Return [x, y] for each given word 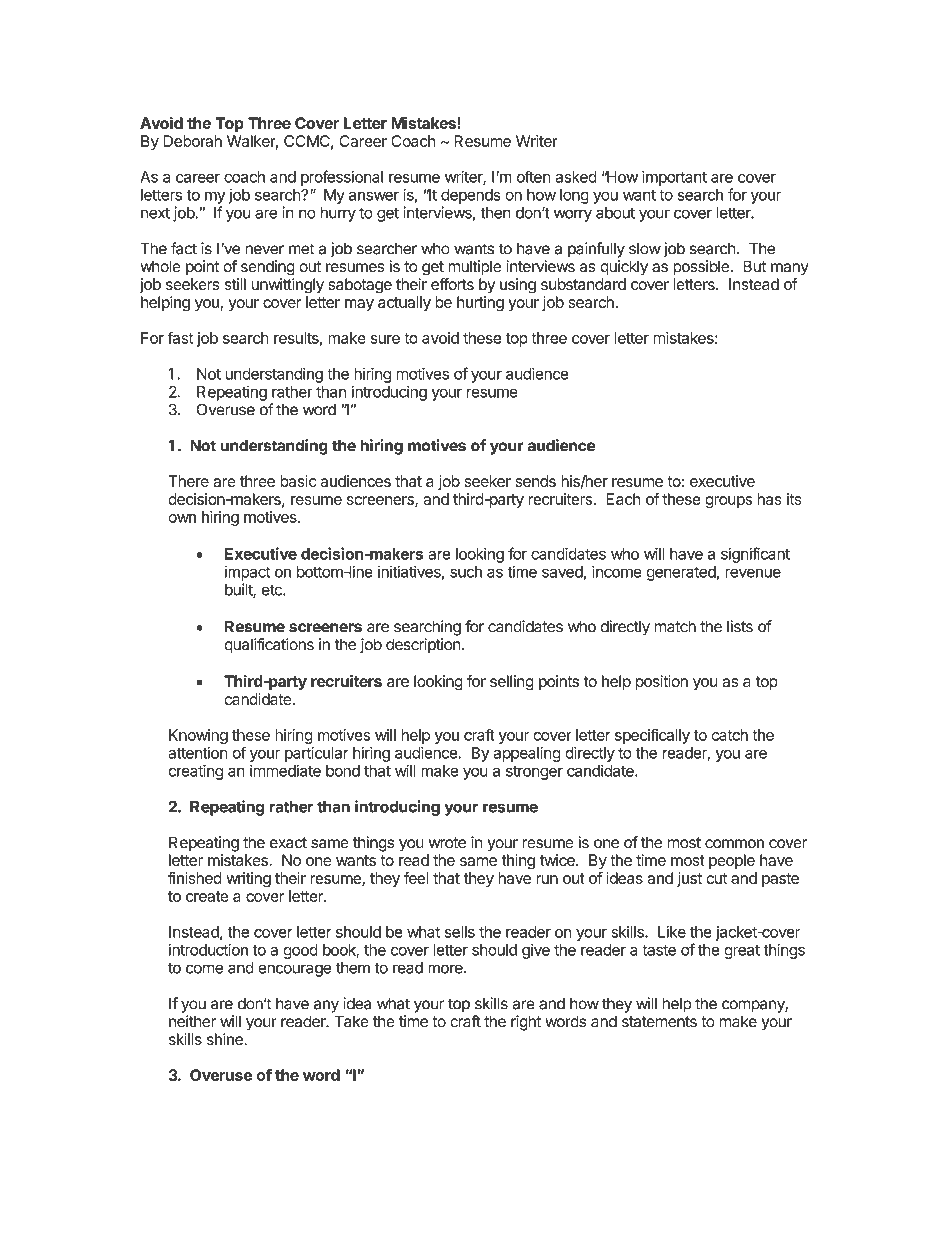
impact [247, 573]
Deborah [192, 141]
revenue [753, 573]
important [674, 178]
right [526, 1023]
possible [701, 268]
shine [226, 1039]
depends [470, 196]
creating [195, 772]
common [734, 844]
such [466, 572]
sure [385, 339]
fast [180, 337]
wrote [447, 843]
